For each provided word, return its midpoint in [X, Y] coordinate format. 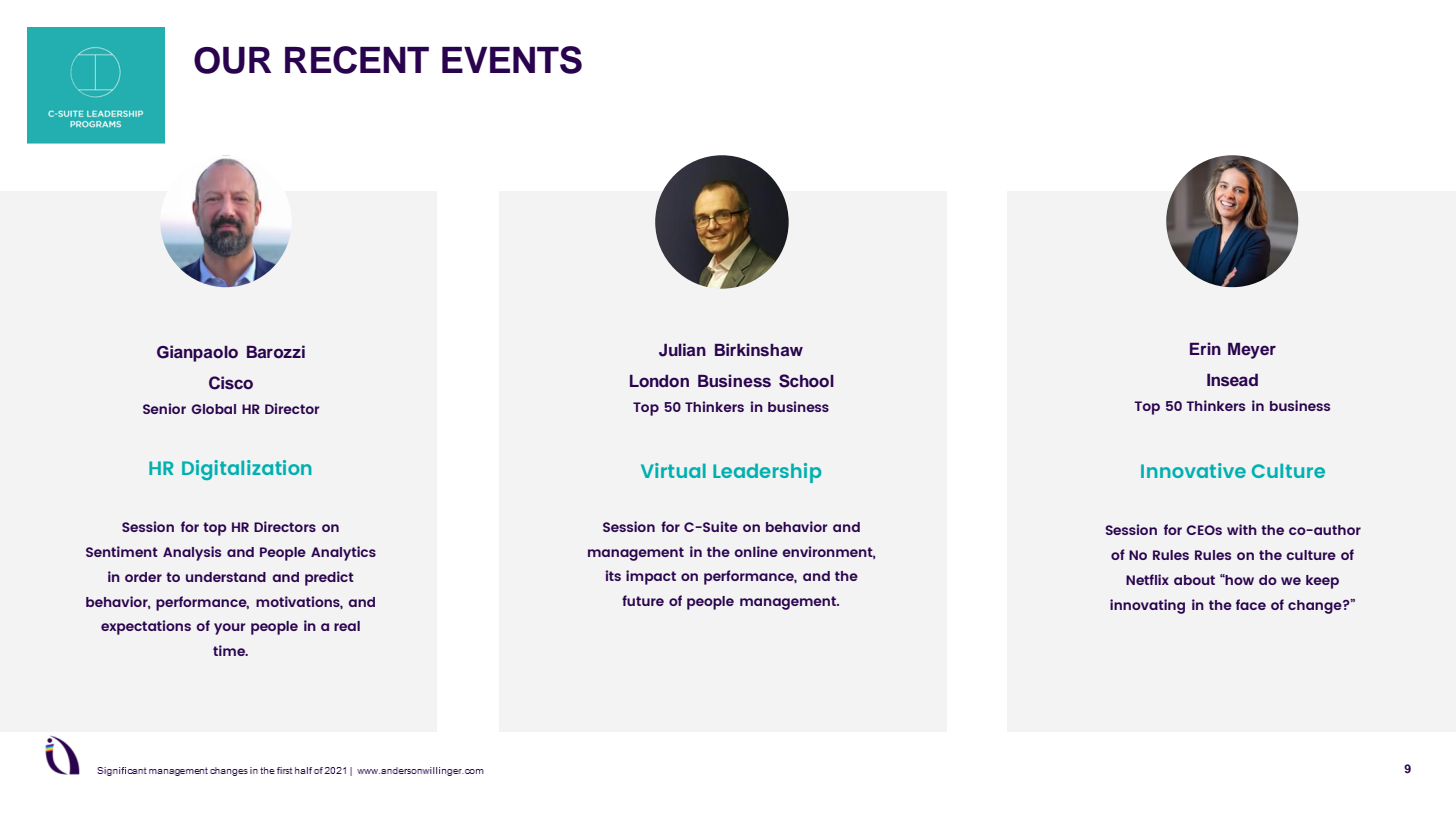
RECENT [357, 60]
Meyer [1252, 351]
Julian [682, 350]
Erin [1205, 348]
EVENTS [512, 60]
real [347, 626]
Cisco [231, 383]
